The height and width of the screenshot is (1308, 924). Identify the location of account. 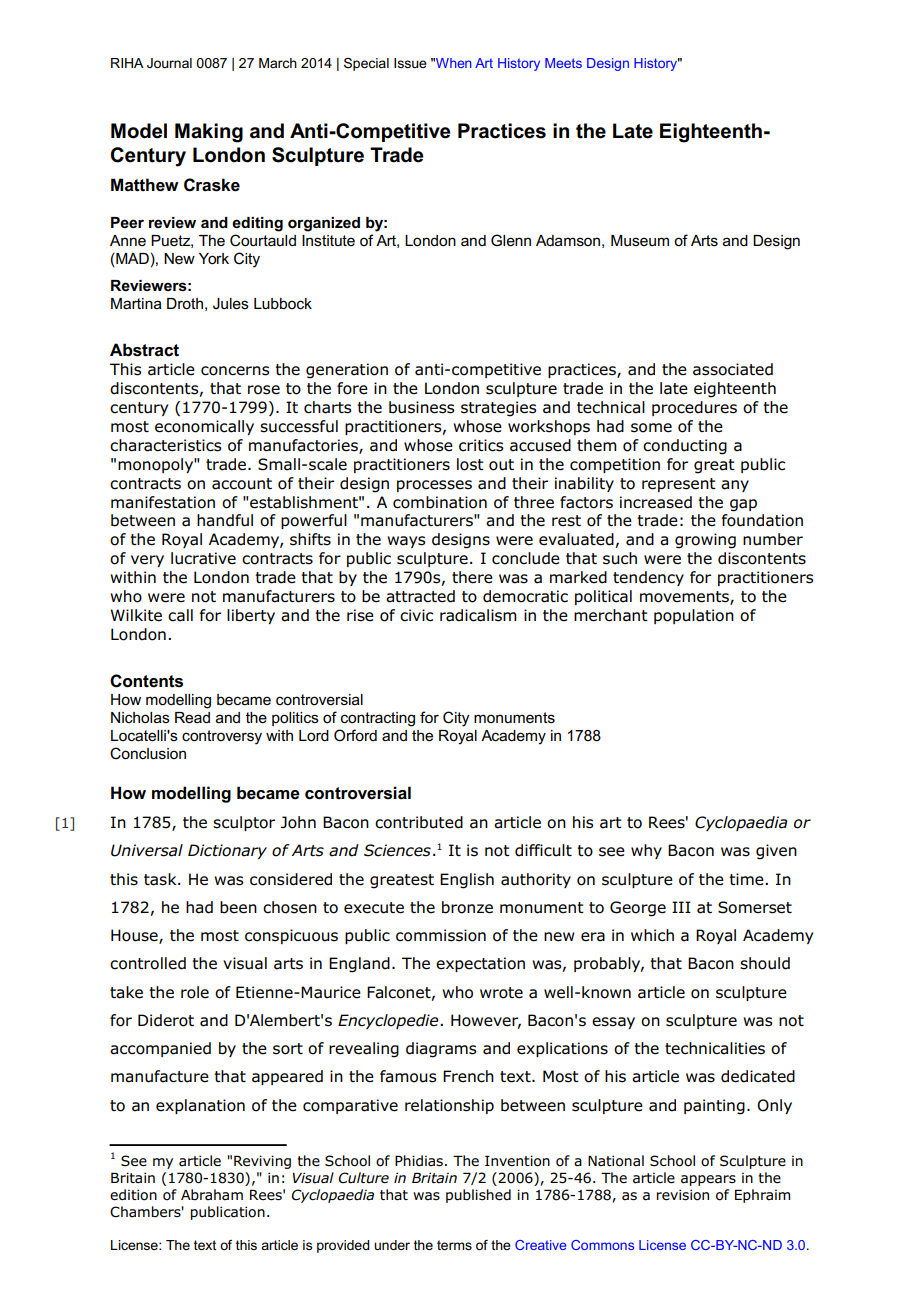
(242, 484).
